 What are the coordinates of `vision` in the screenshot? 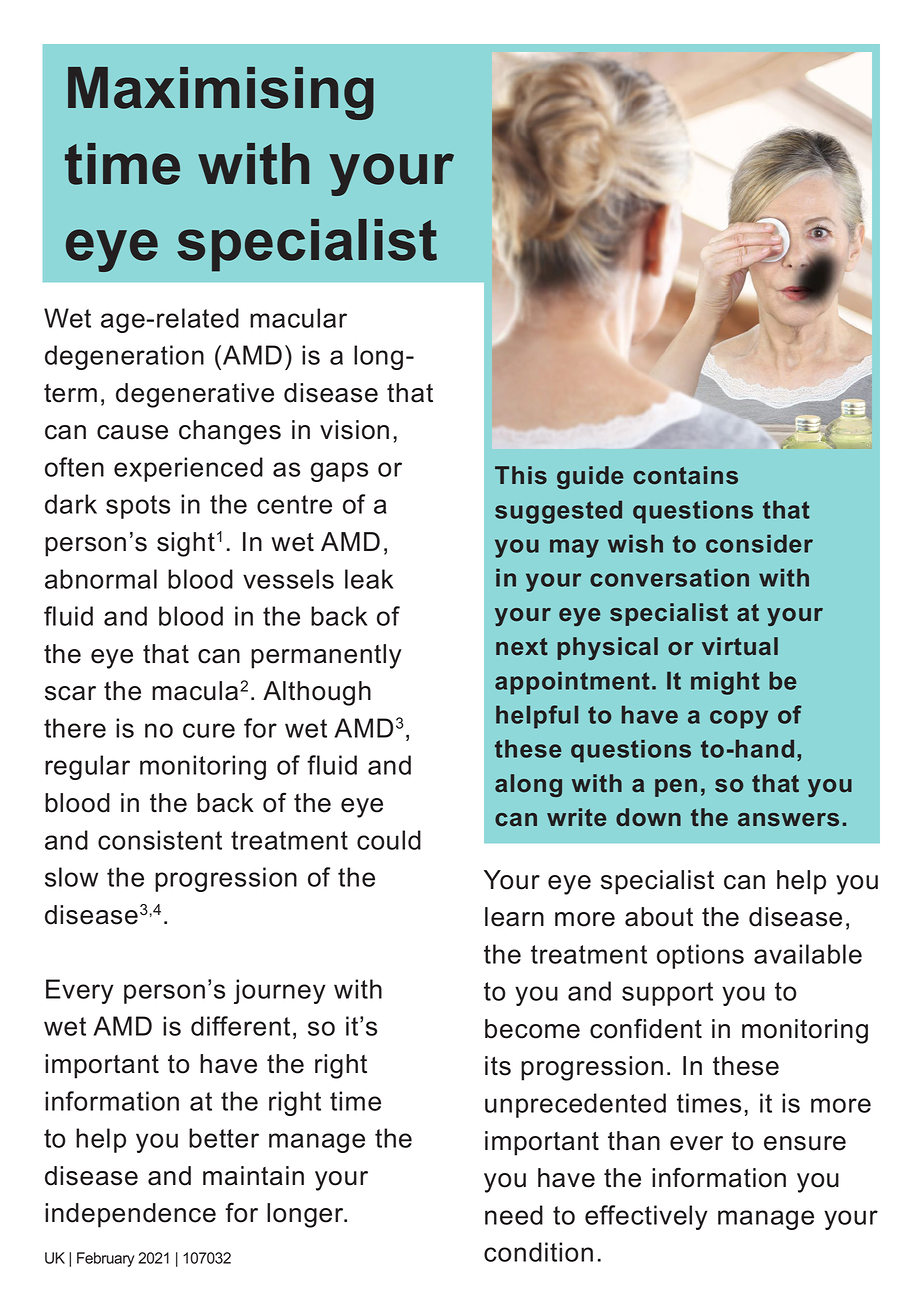 It's located at (354, 430).
